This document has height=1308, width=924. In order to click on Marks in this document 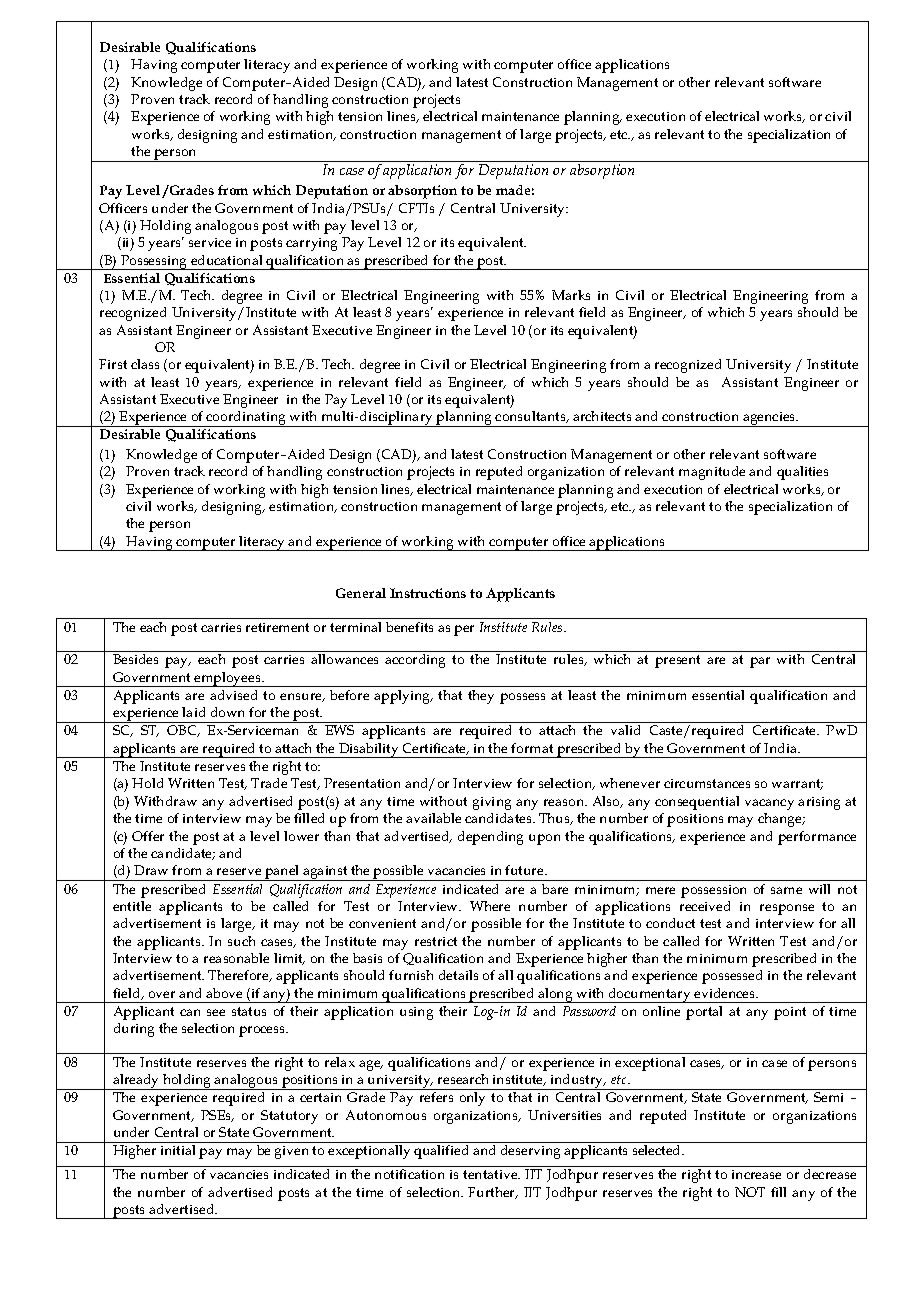, I will do `click(571, 295)`.
